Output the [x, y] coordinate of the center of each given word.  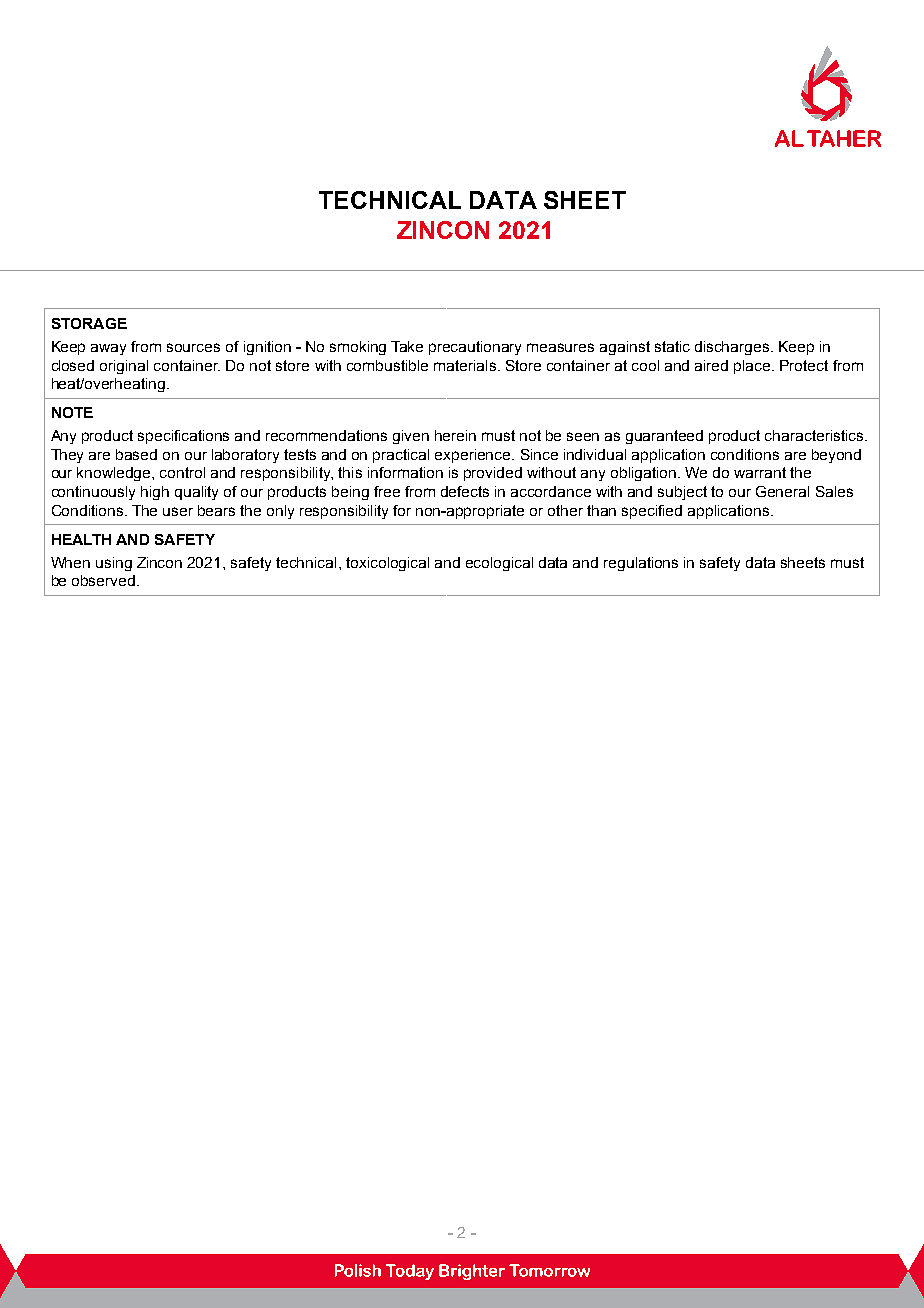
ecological [499, 564]
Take [407, 346]
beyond [836, 456]
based [136, 454]
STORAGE [89, 323]
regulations [641, 564]
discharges [733, 348]
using [114, 564]
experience [474, 456]
